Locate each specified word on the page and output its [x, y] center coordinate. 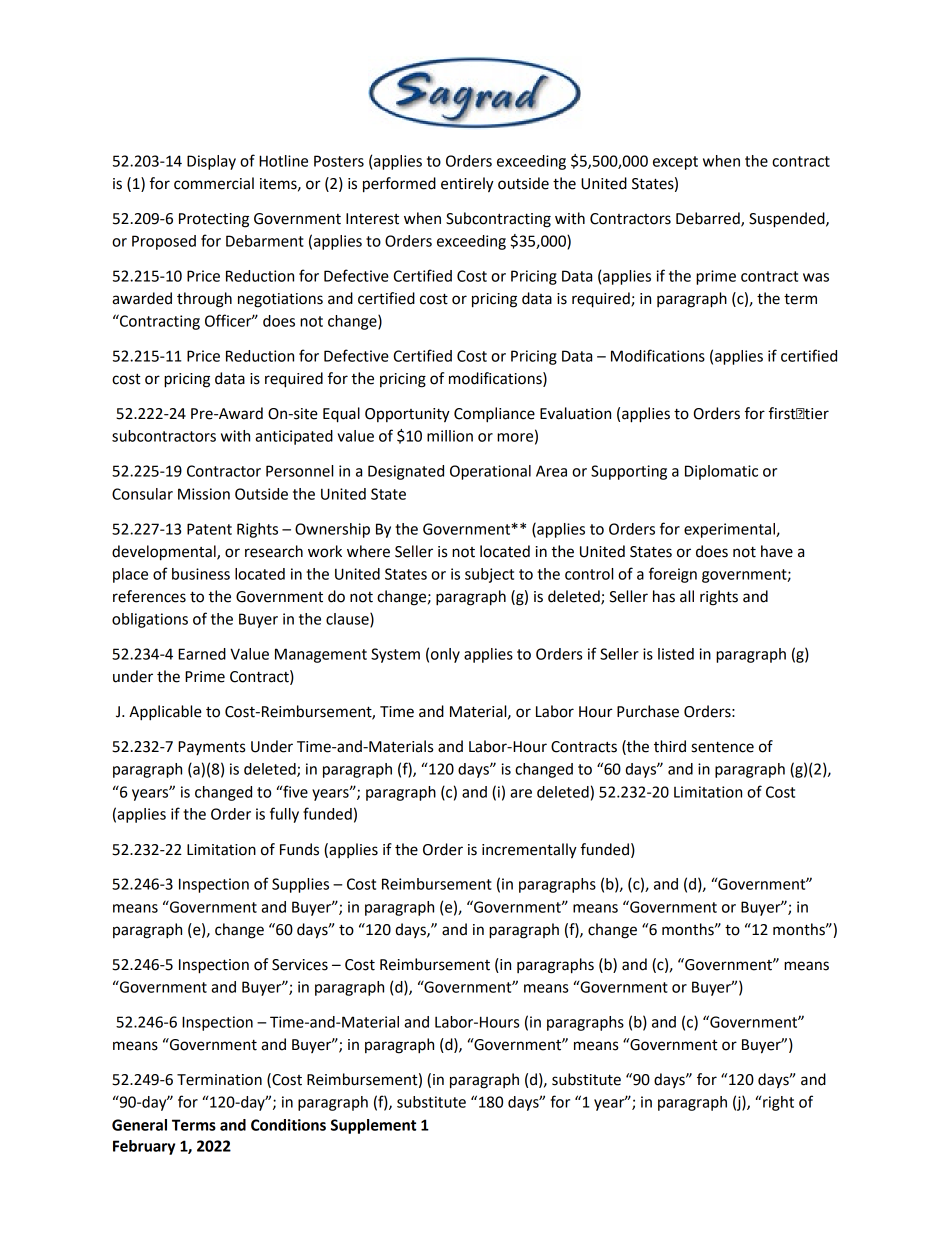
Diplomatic [721, 472]
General [139, 1125]
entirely [467, 185]
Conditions [288, 1125]
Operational [490, 472]
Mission [204, 494]
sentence [722, 747]
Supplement [373, 1126]
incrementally [529, 851]
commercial [214, 183]
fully [284, 815]
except [675, 163]
